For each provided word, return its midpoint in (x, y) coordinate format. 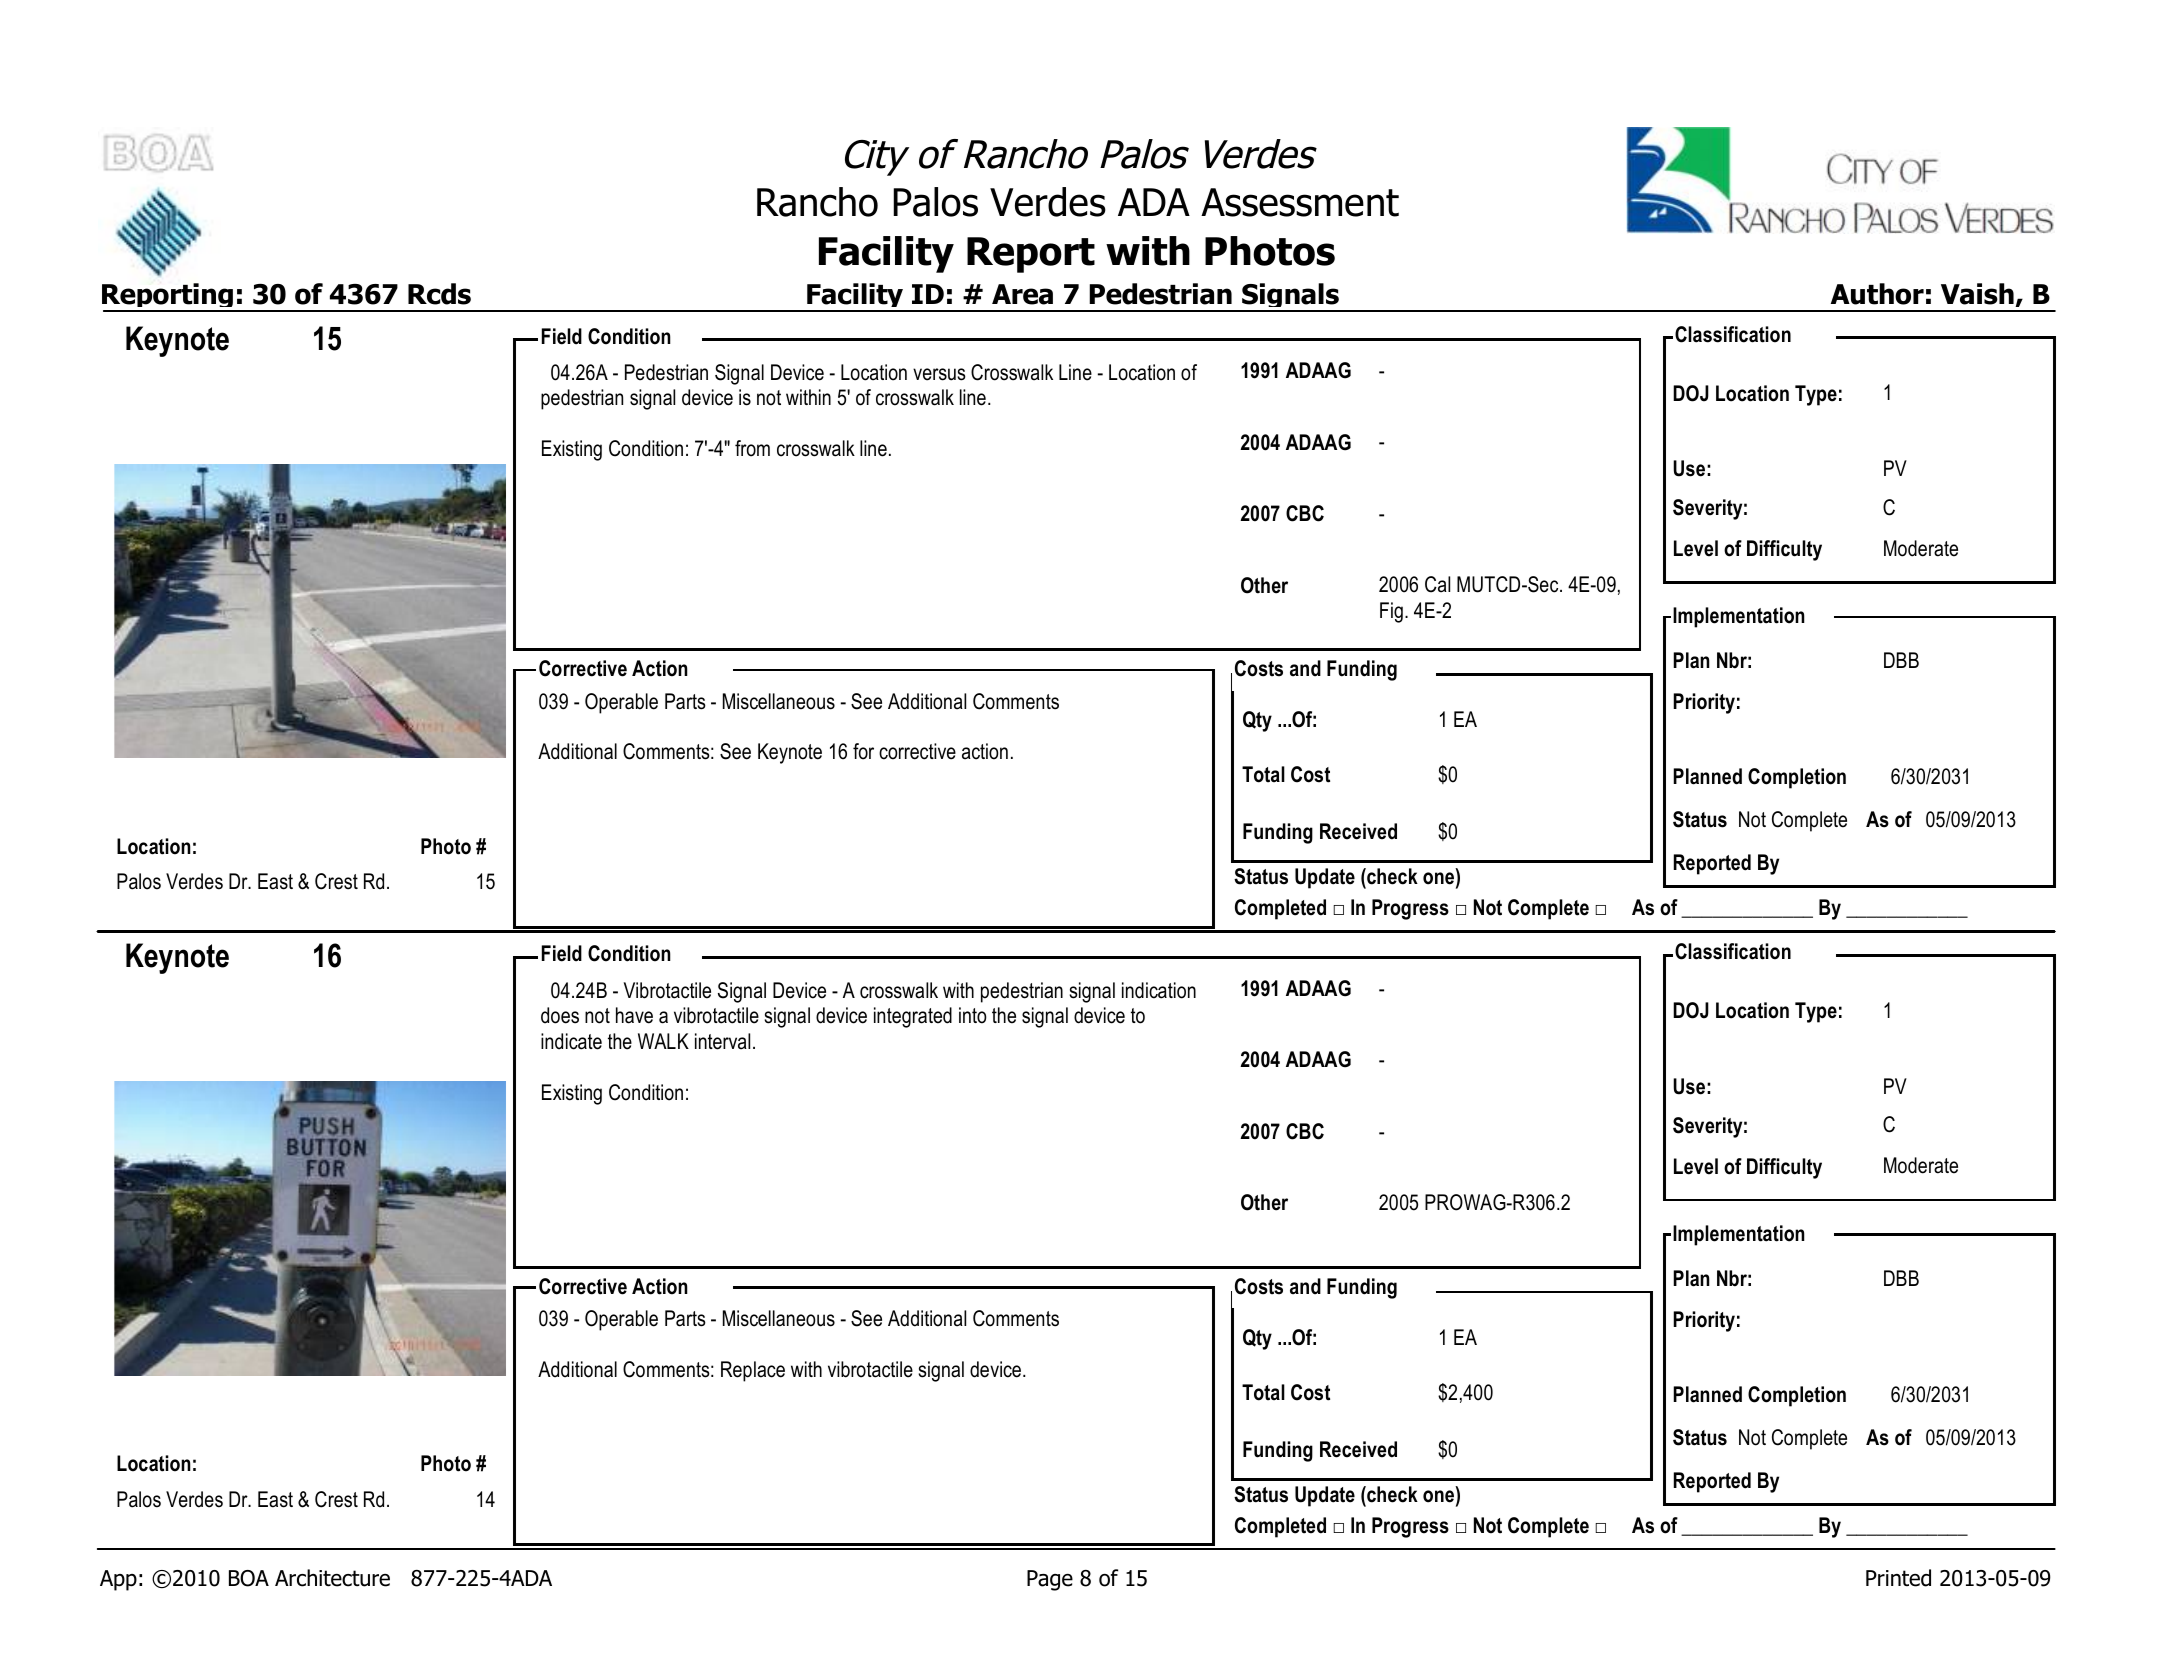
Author (1877, 294)
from (752, 448)
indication (1159, 990)
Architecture (332, 1578)
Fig (1391, 612)
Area (1022, 294)
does (560, 1015)
